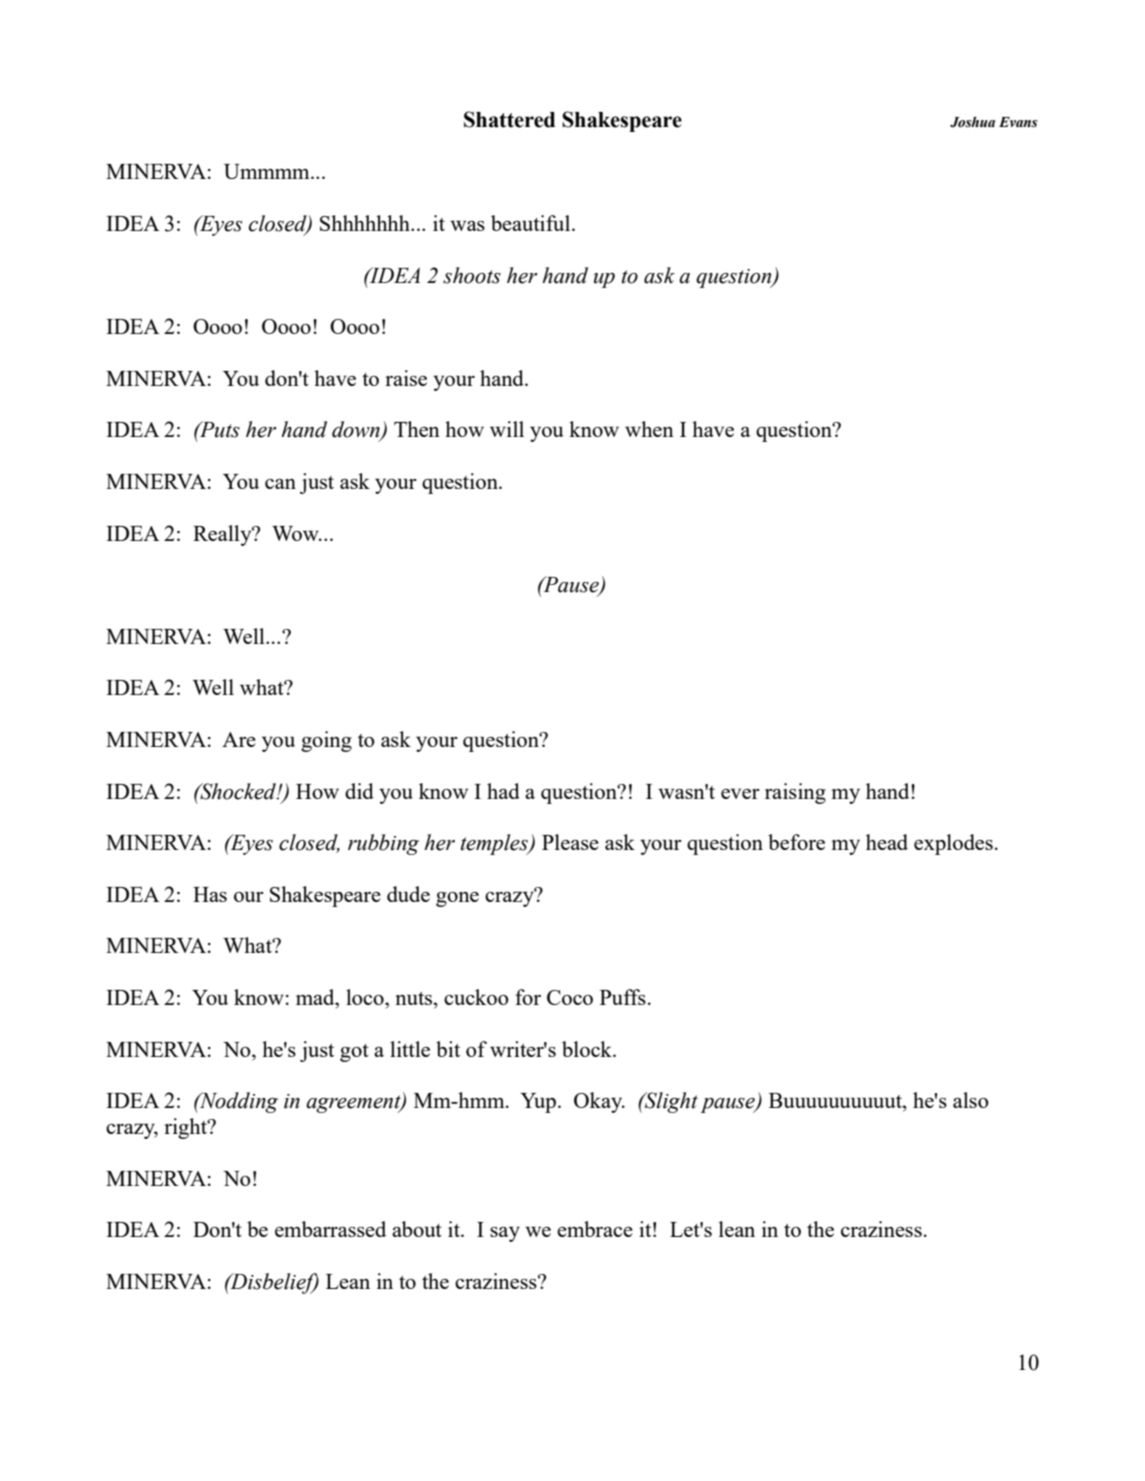 Image resolution: width=1145 pixels, height=1481 pixels. What do you see at coordinates (366, 997) in the image?
I see `loco` at bounding box center [366, 997].
